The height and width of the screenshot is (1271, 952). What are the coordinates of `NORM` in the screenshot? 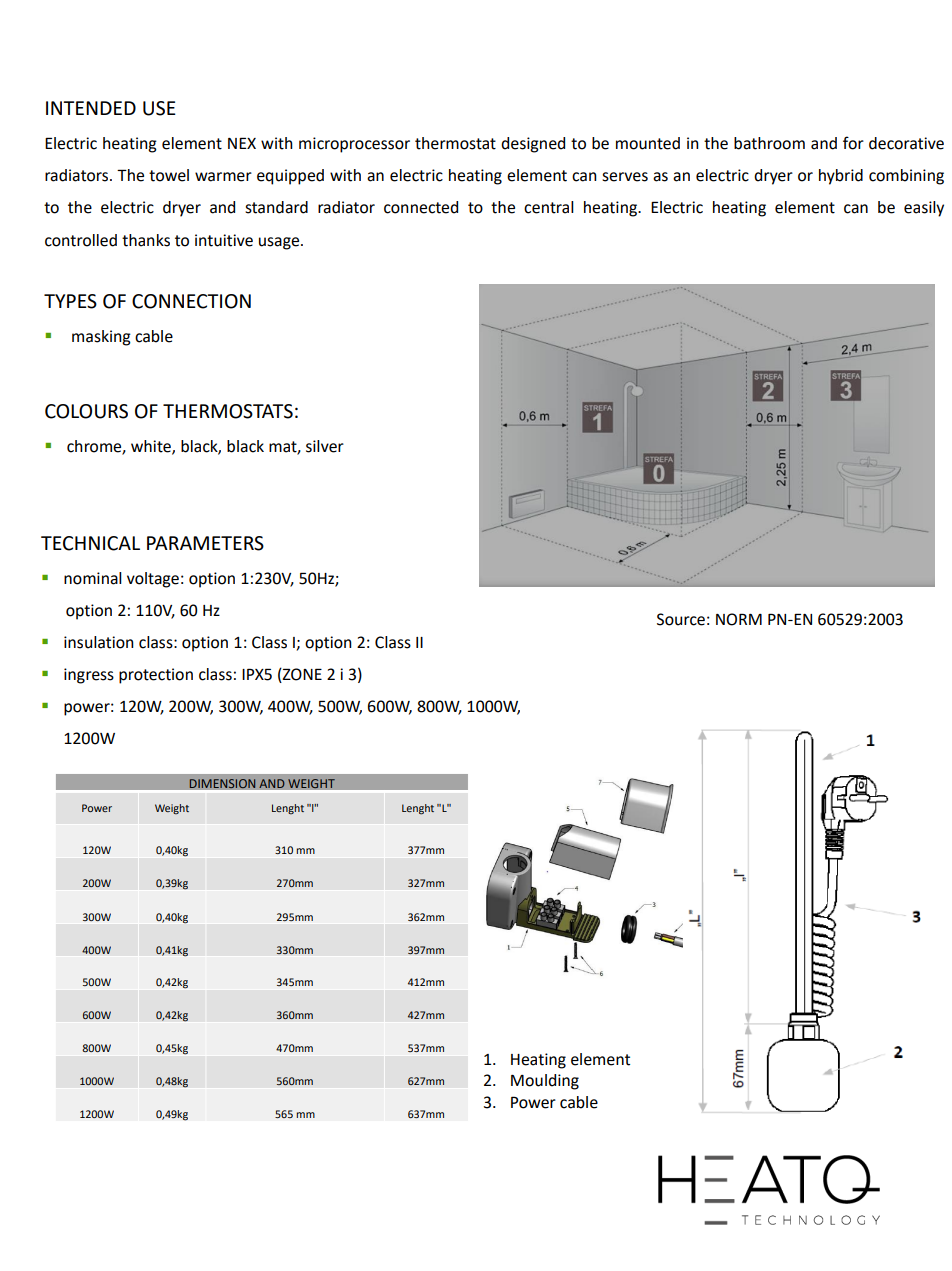 It's located at (739, 619).
